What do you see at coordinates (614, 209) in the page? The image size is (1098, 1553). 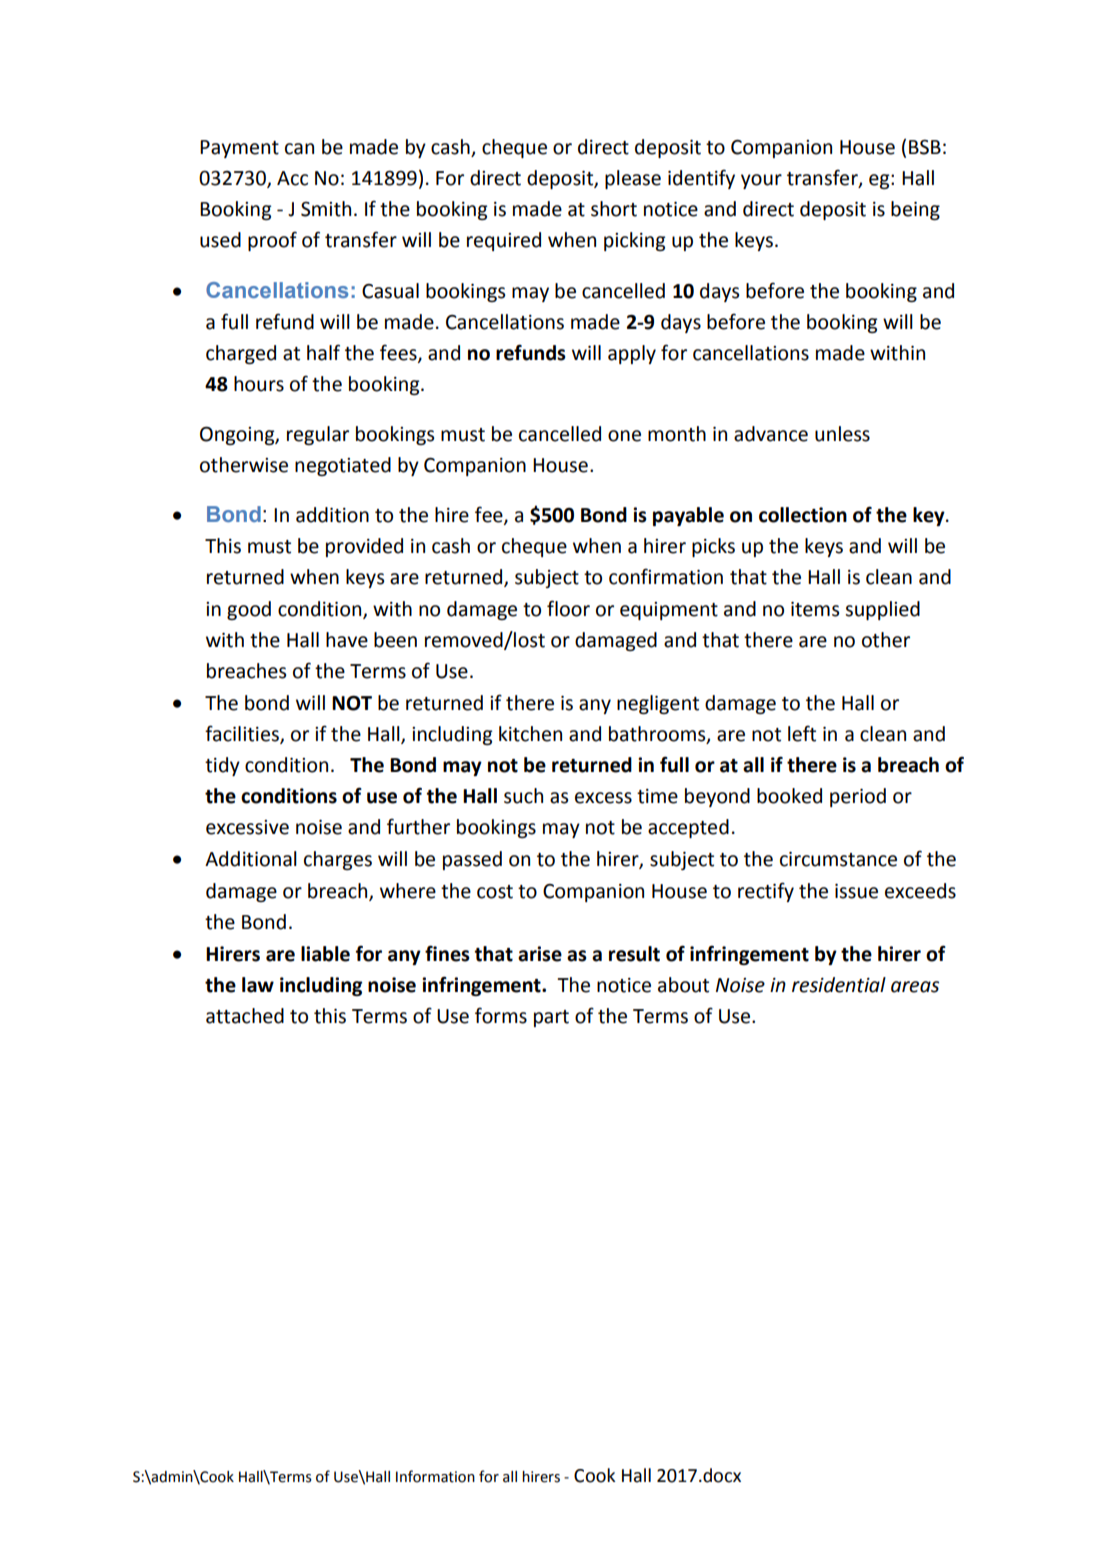 I see `short` at bounding box center [614, 209].
